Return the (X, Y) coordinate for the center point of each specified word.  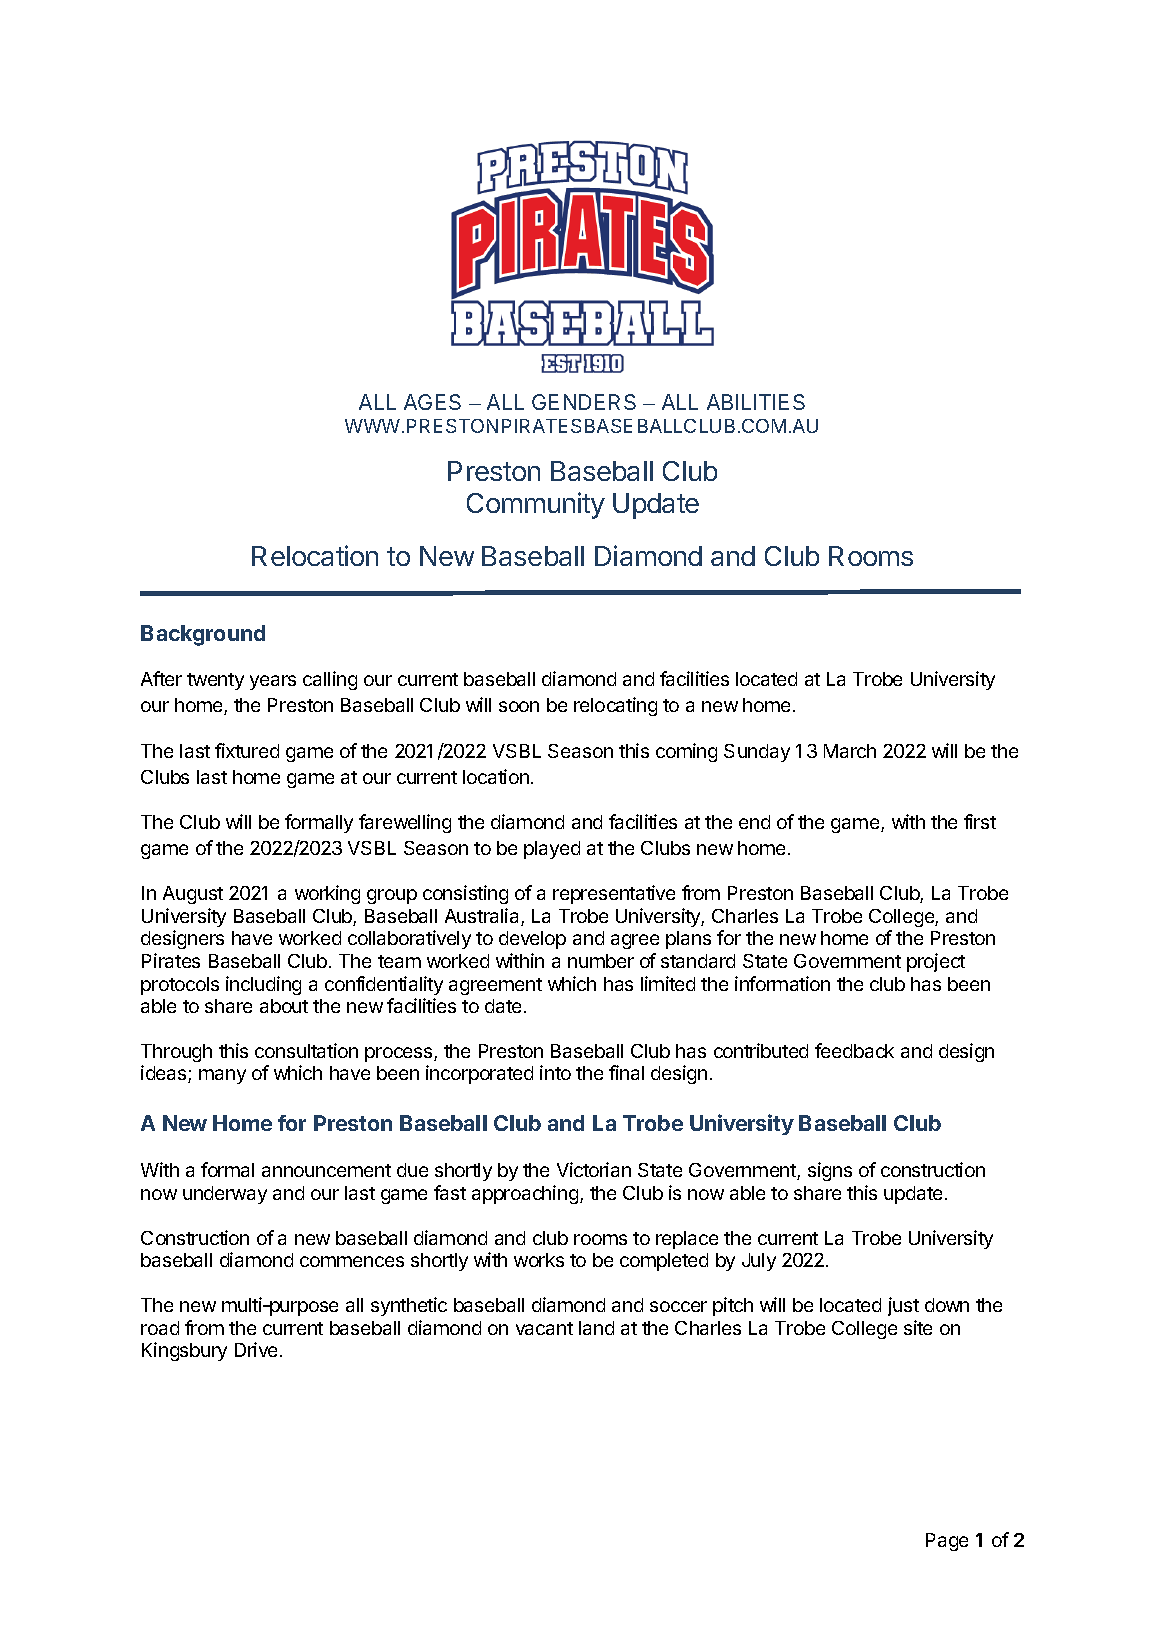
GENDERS (584, 402)
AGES (432, 402)
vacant (544, 1328)
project (936, 962)
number (601, 961)
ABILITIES (756, 402)
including (263, 985)
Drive (256, 1349)
